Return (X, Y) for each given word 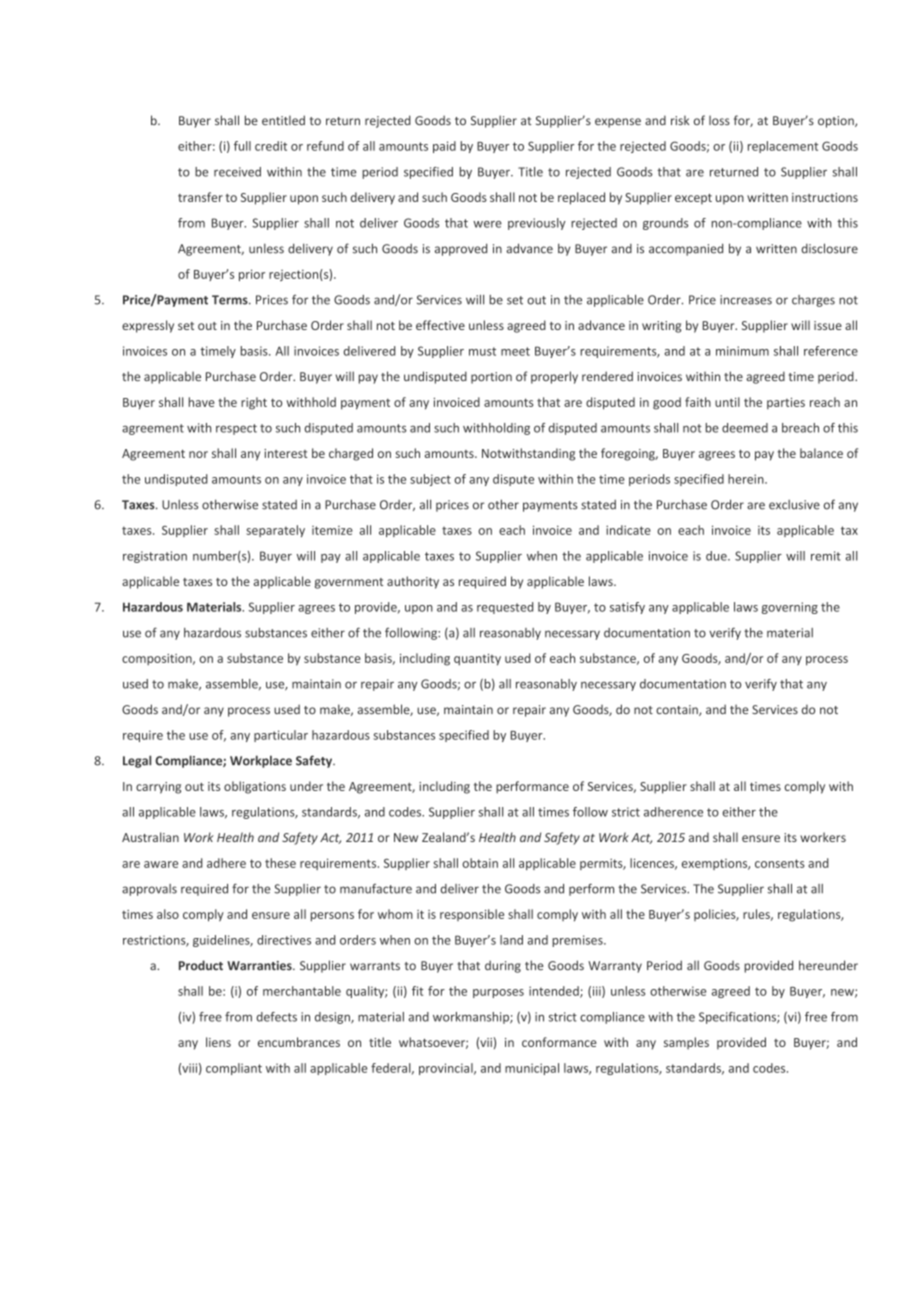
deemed (745, 428)
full (242, 146)
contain (678, 710)
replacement (783, 147)
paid (444, 147)
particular (281, 736)
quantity (477, 660)
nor (198, 454)
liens (218, 1042)
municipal (532, 1069)
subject (430, 480)
